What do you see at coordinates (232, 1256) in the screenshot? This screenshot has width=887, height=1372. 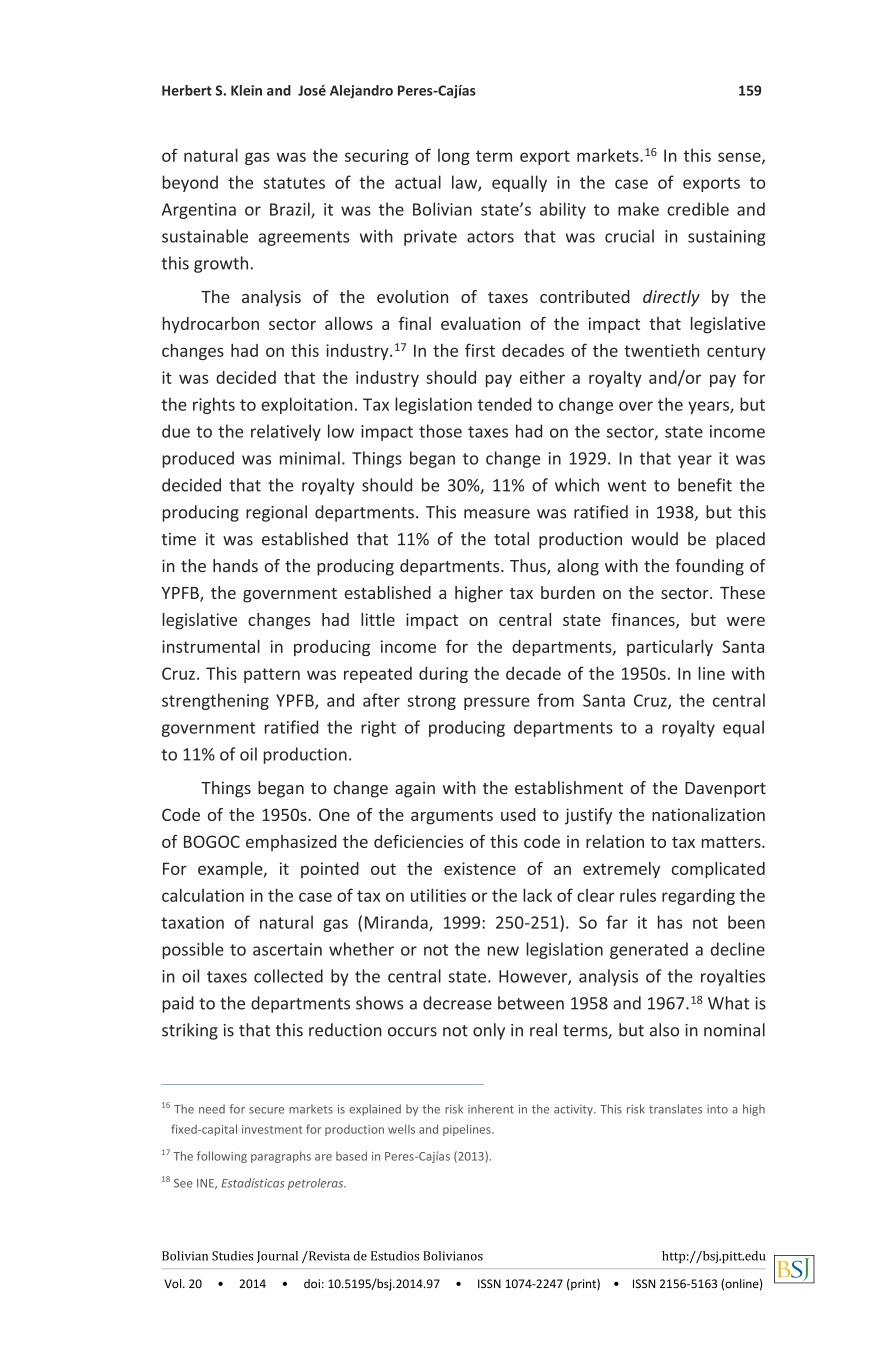 I see `Studies` at bounding box center [232, 1256].
